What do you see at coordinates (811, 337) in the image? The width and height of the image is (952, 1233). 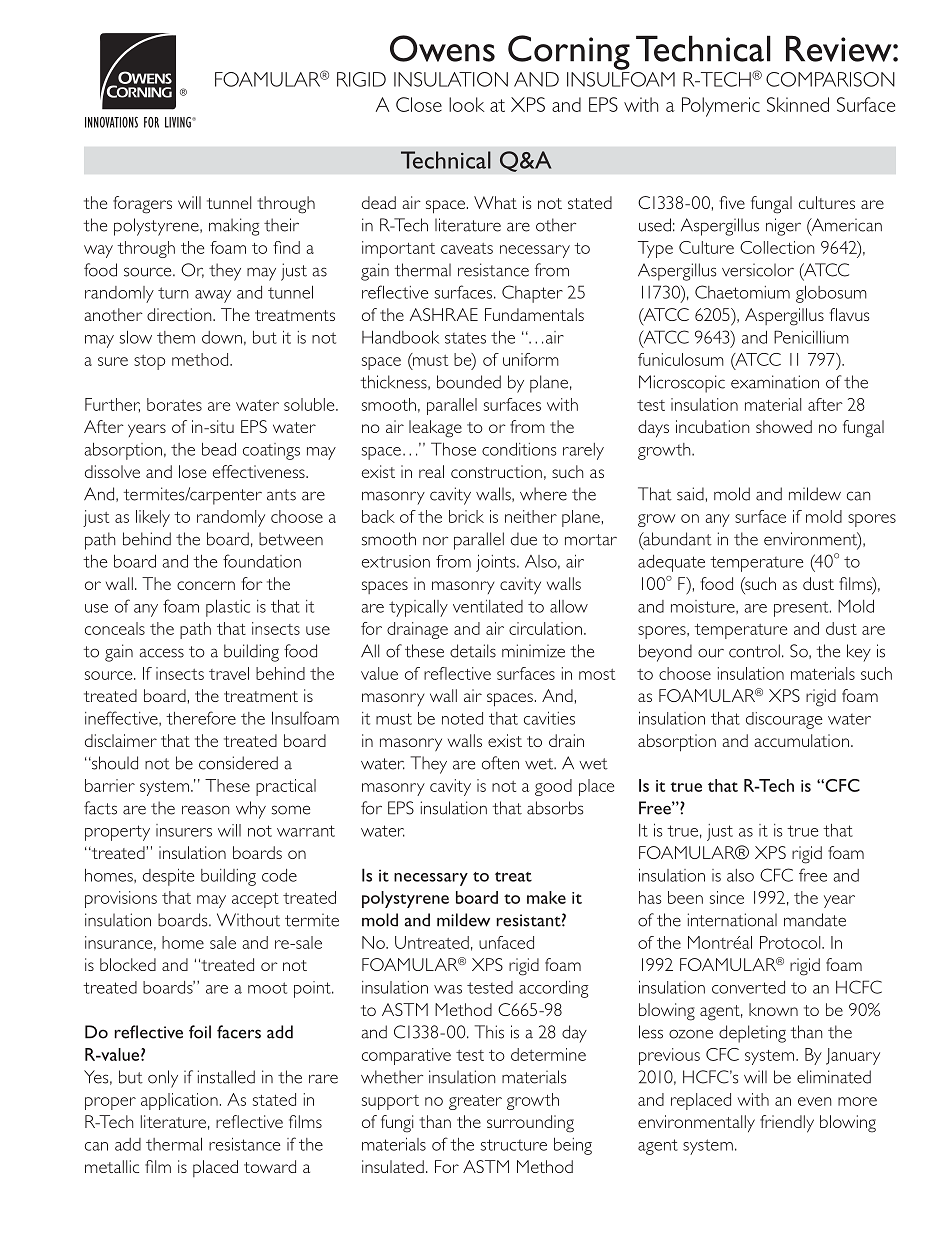 I see `Penicillium` at bounding box center [811, 337].
